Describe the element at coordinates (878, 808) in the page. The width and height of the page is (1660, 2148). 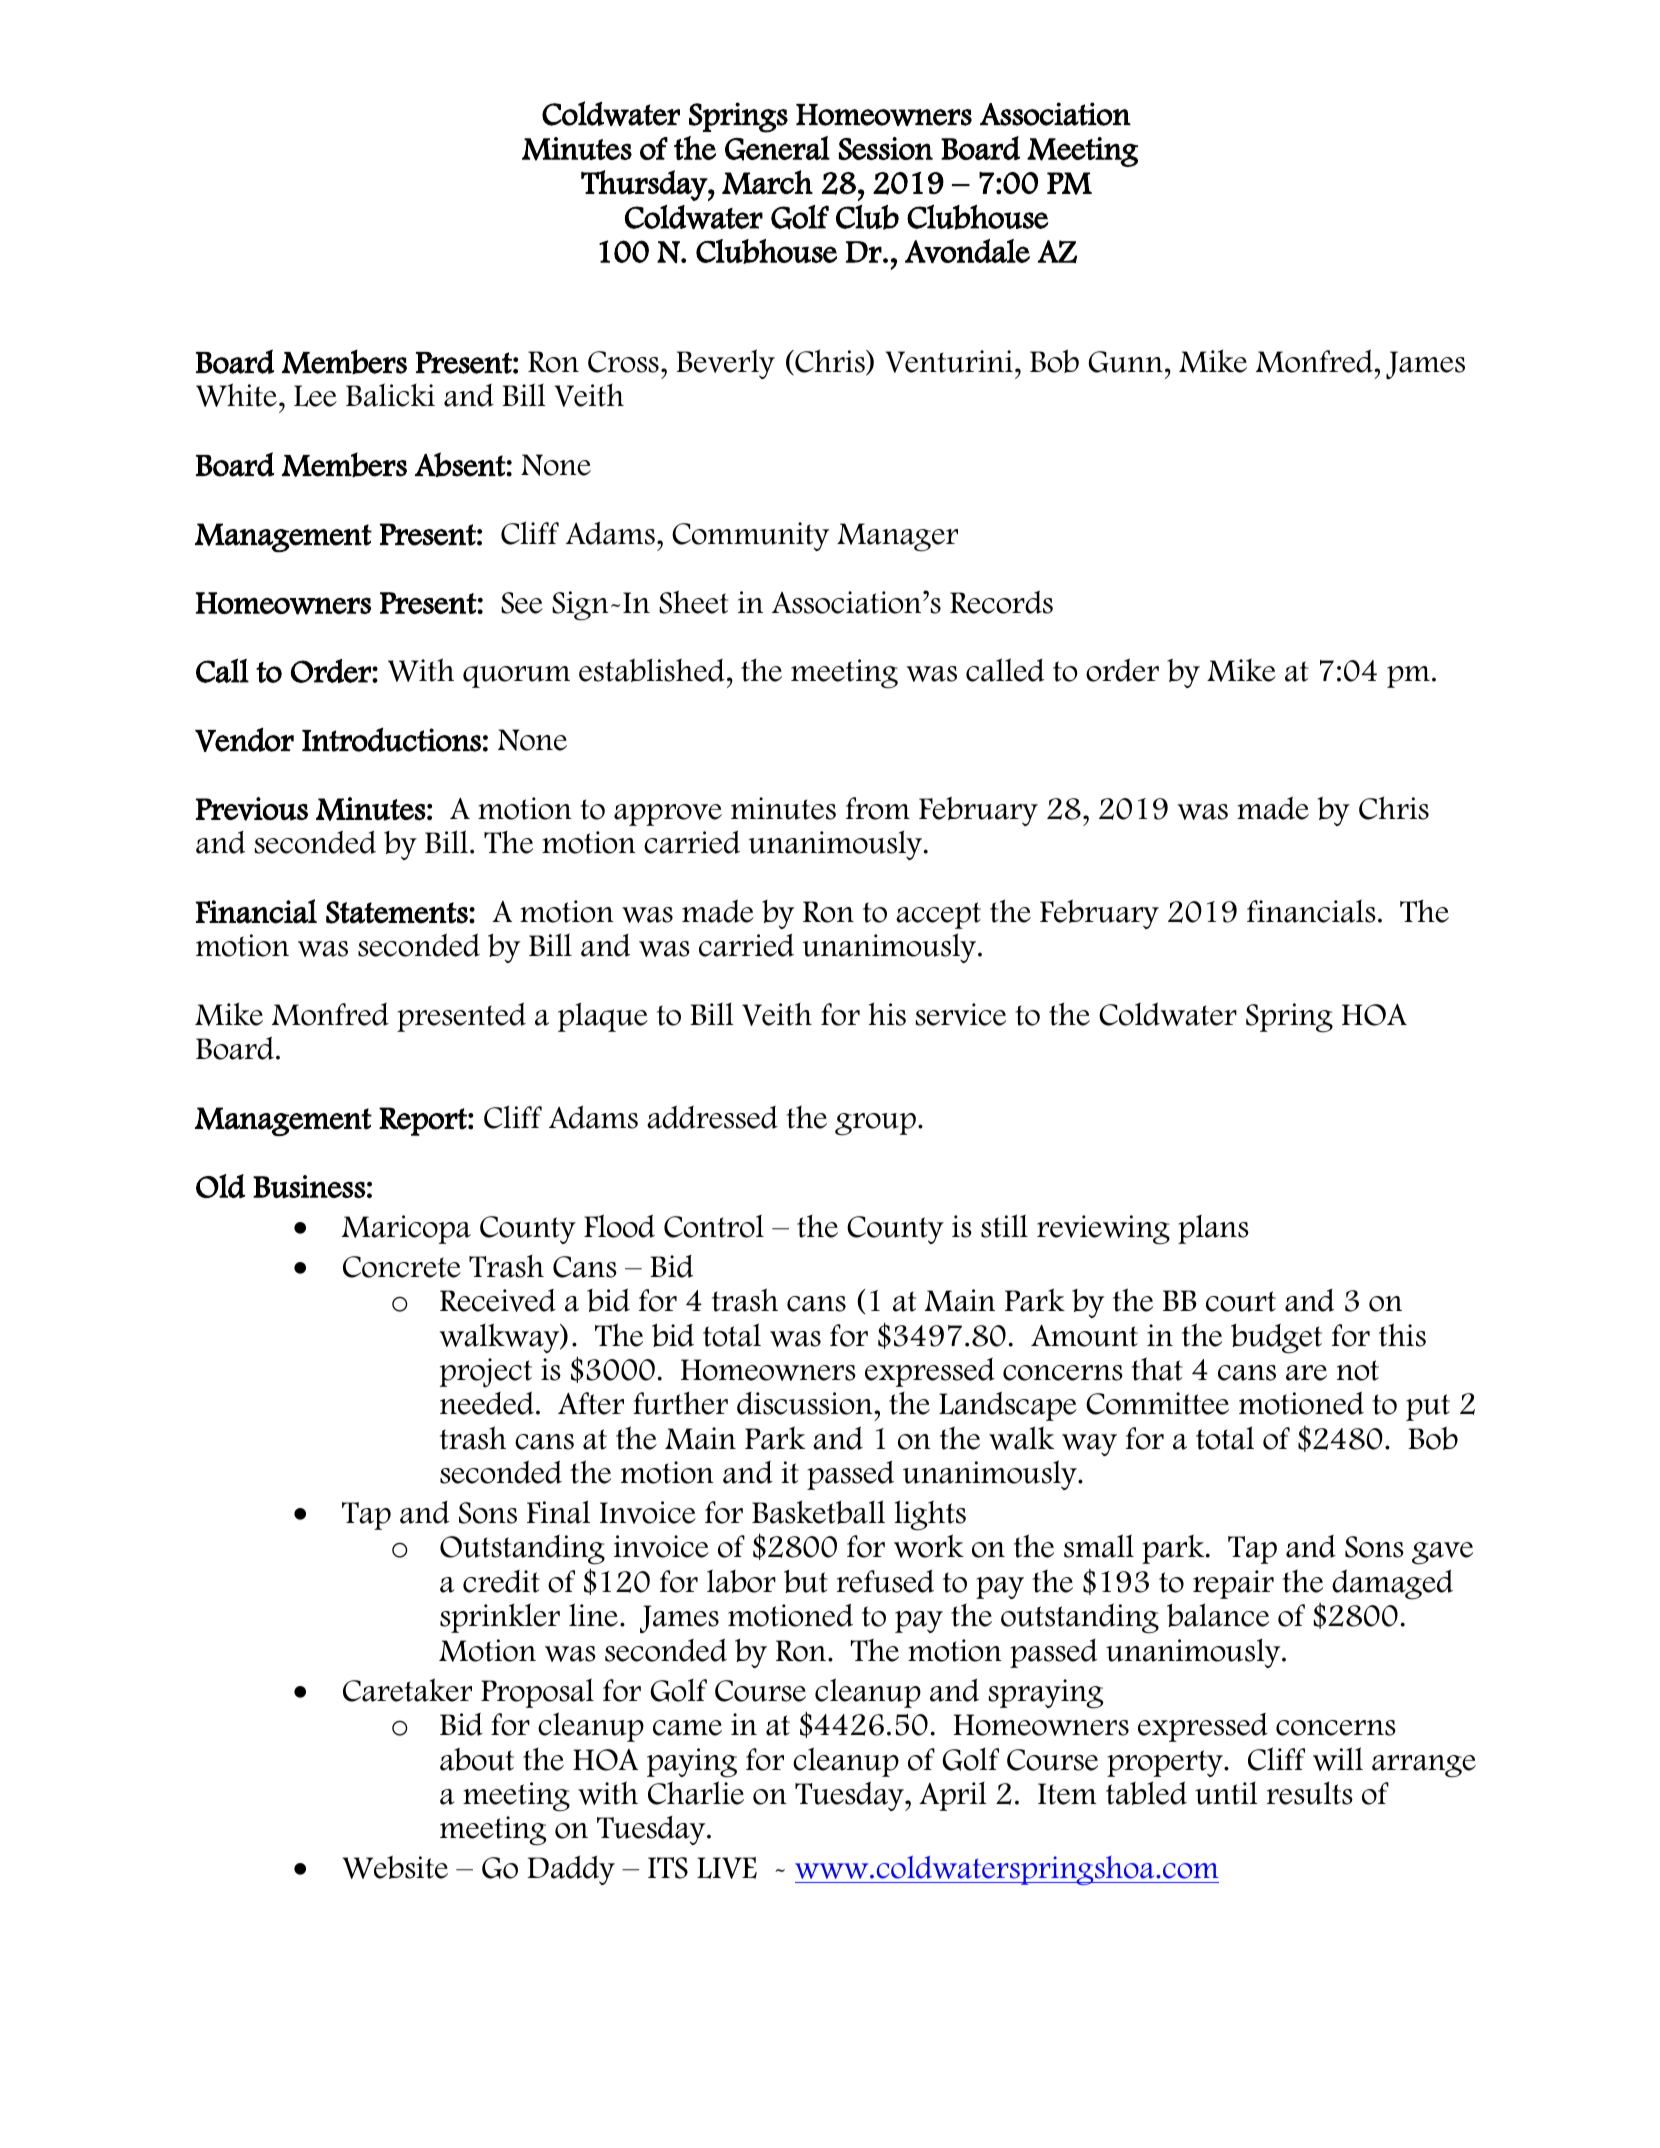
I see `from` at that location.
